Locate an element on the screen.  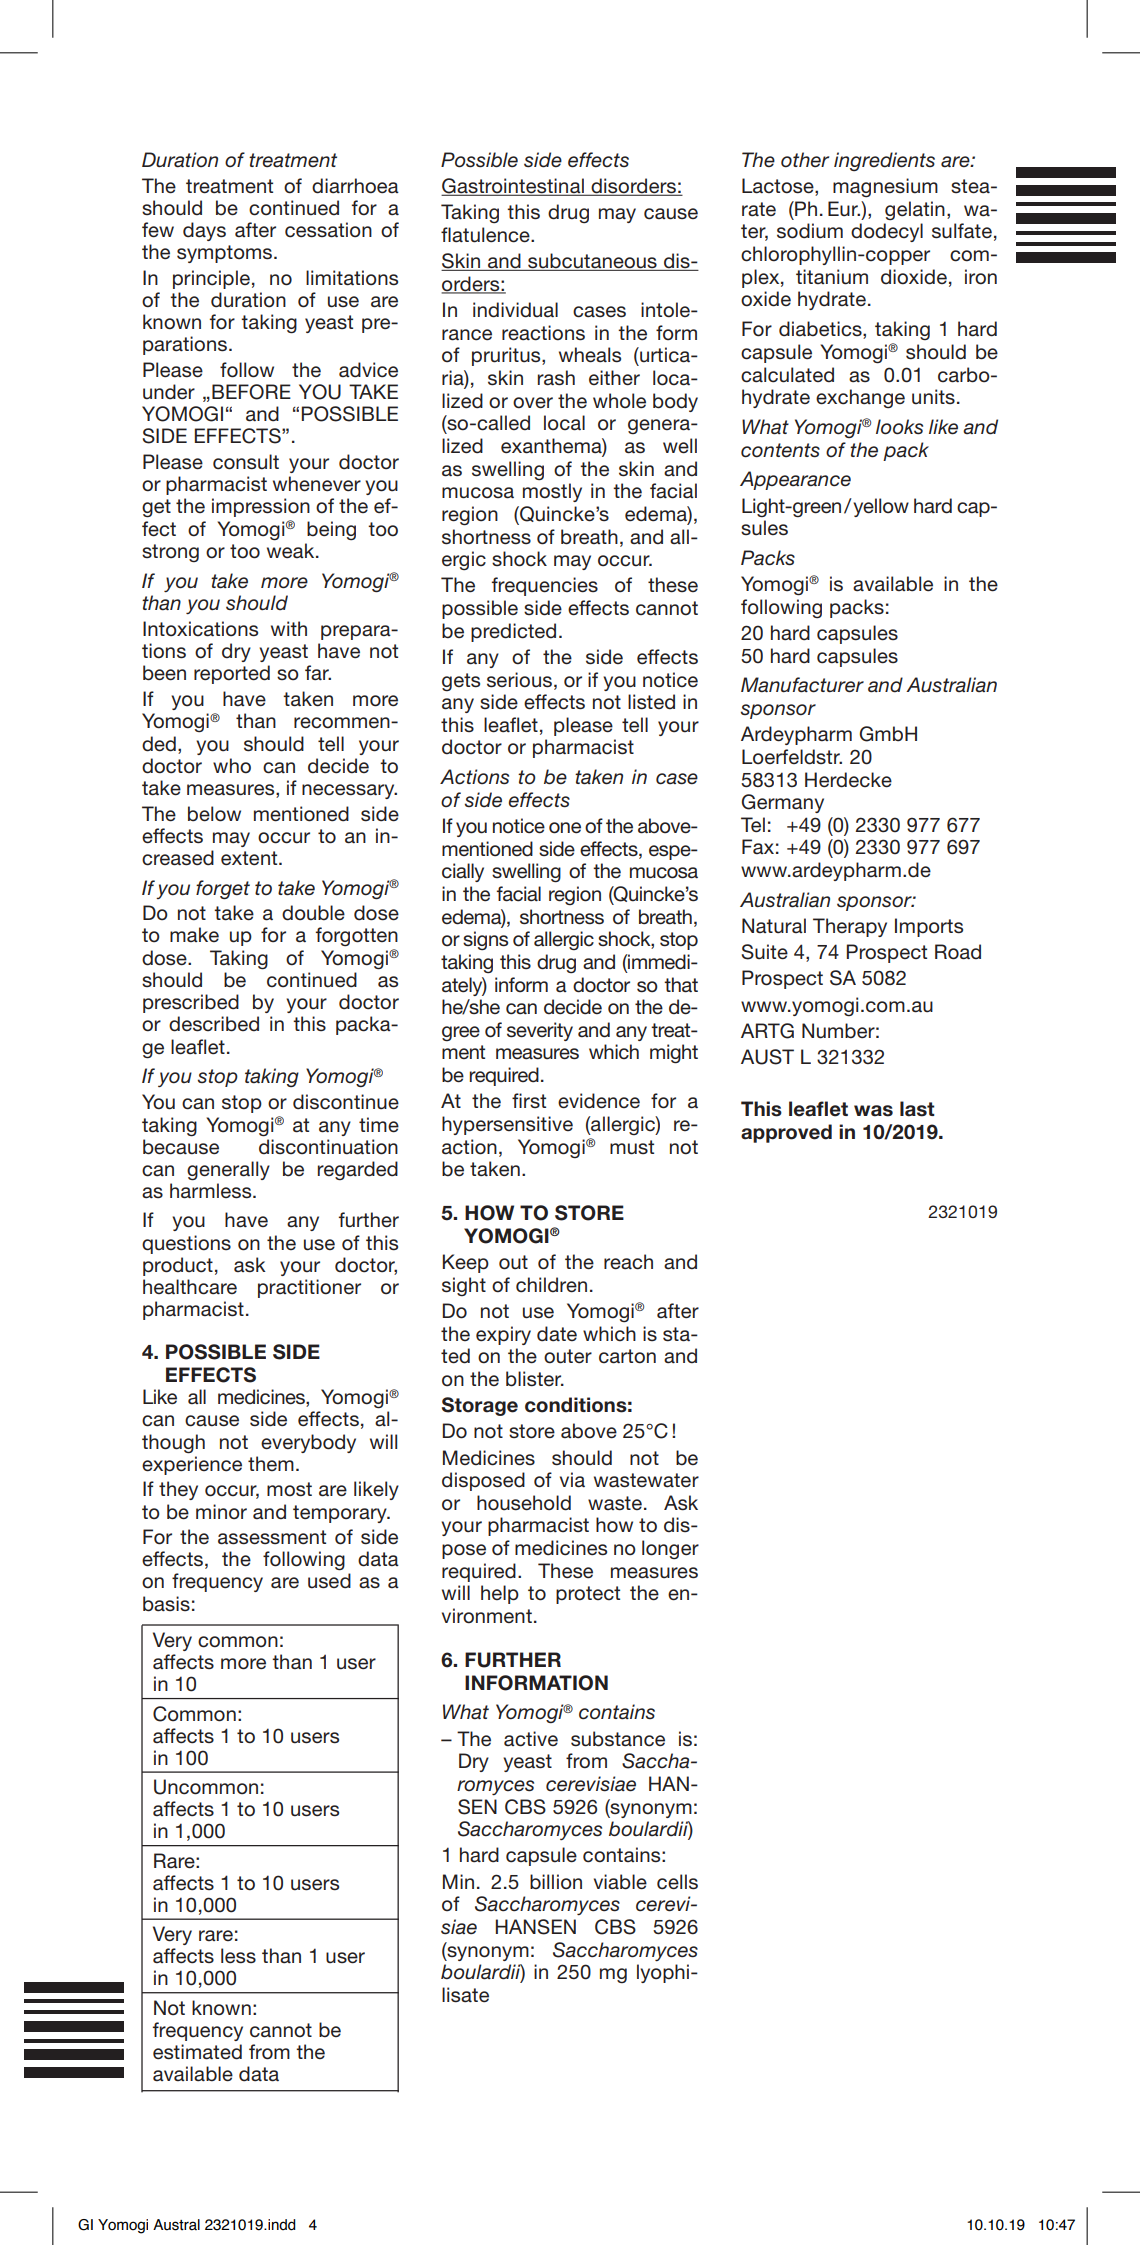
Germany is located at coordinates (783, 803).
